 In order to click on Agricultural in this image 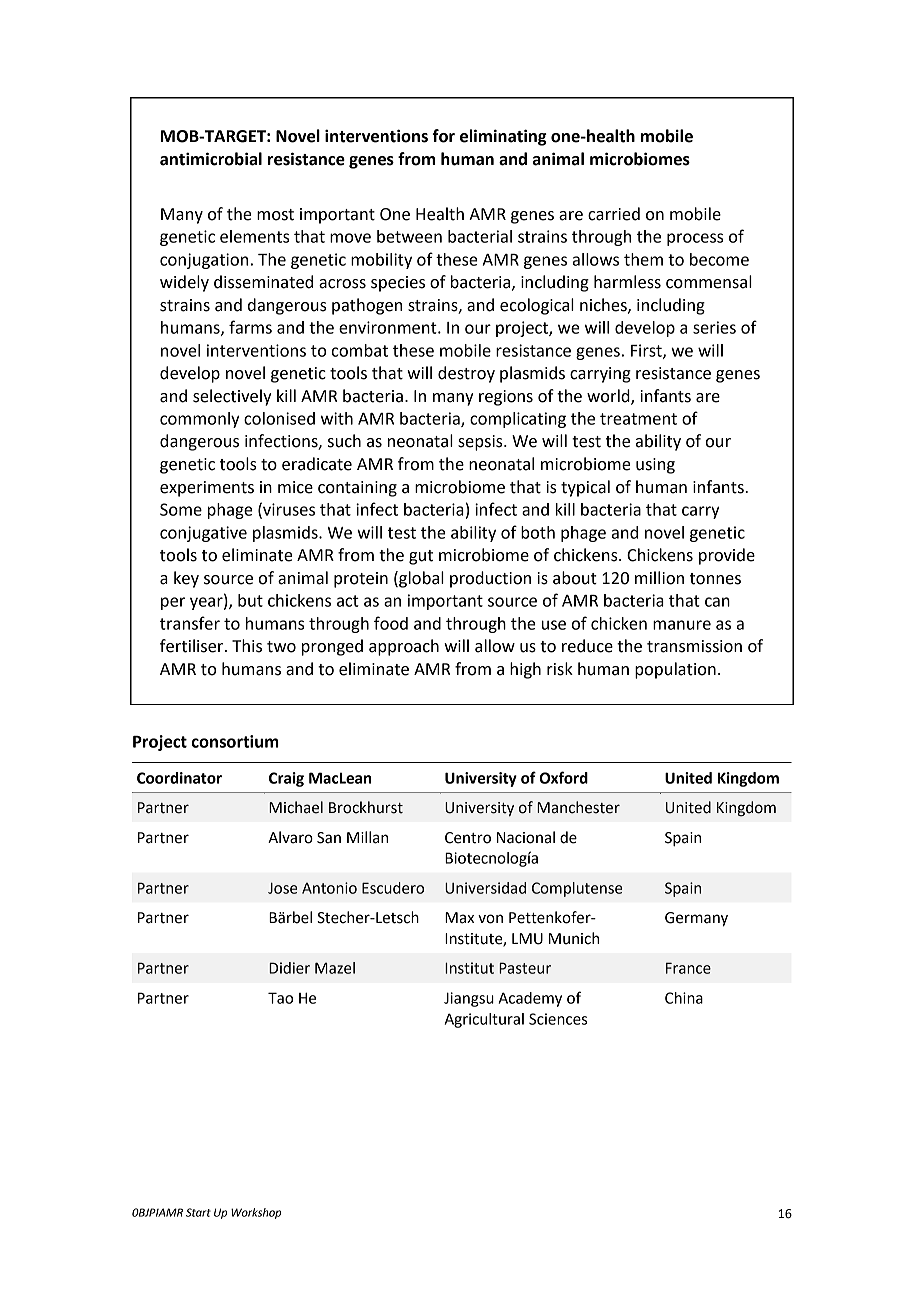, I will do `click(484, 1020)`.
